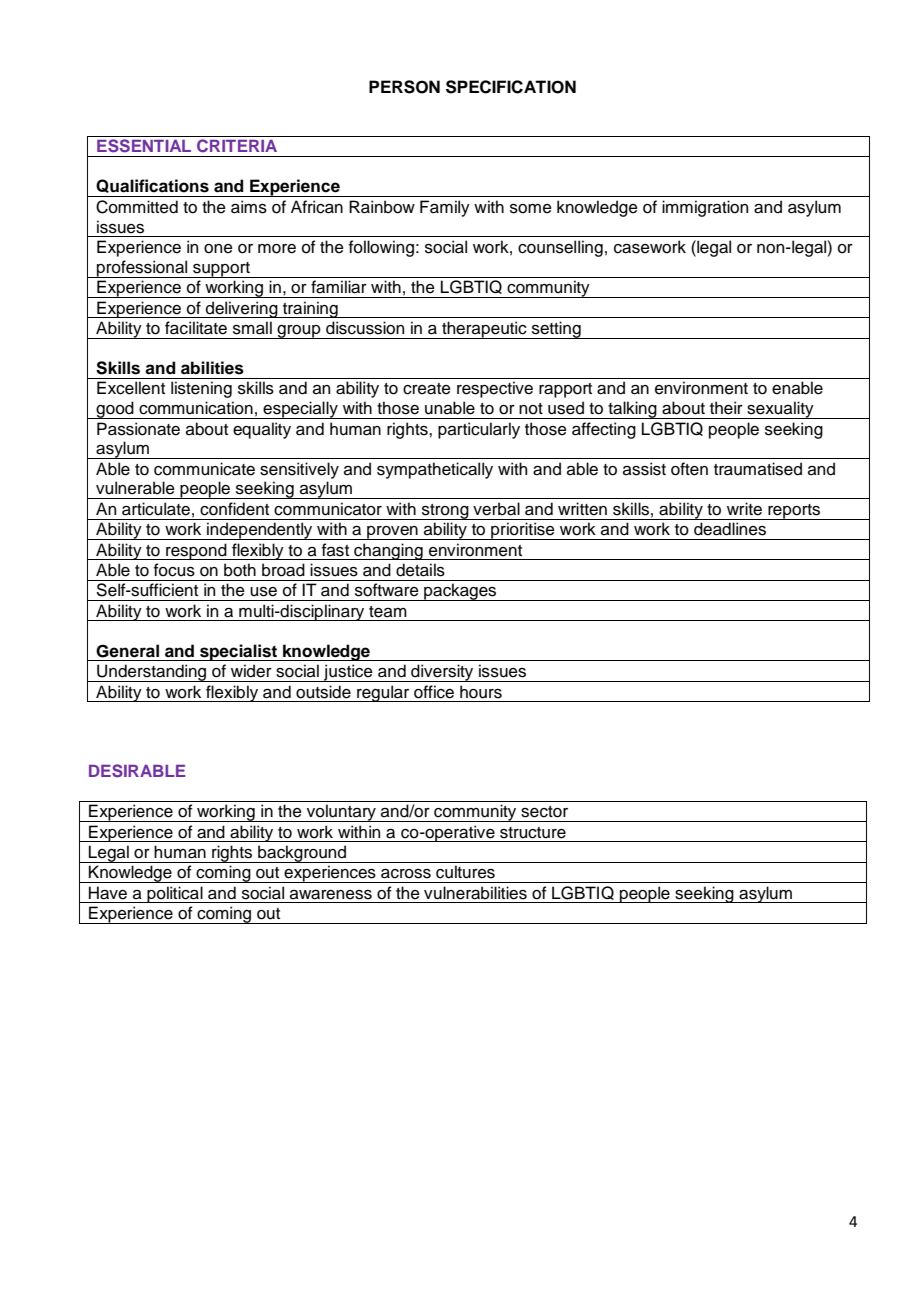  What do you see at coordinates (239, 652) in the image?
I see `specialist` at bounding box center [239, 652].
